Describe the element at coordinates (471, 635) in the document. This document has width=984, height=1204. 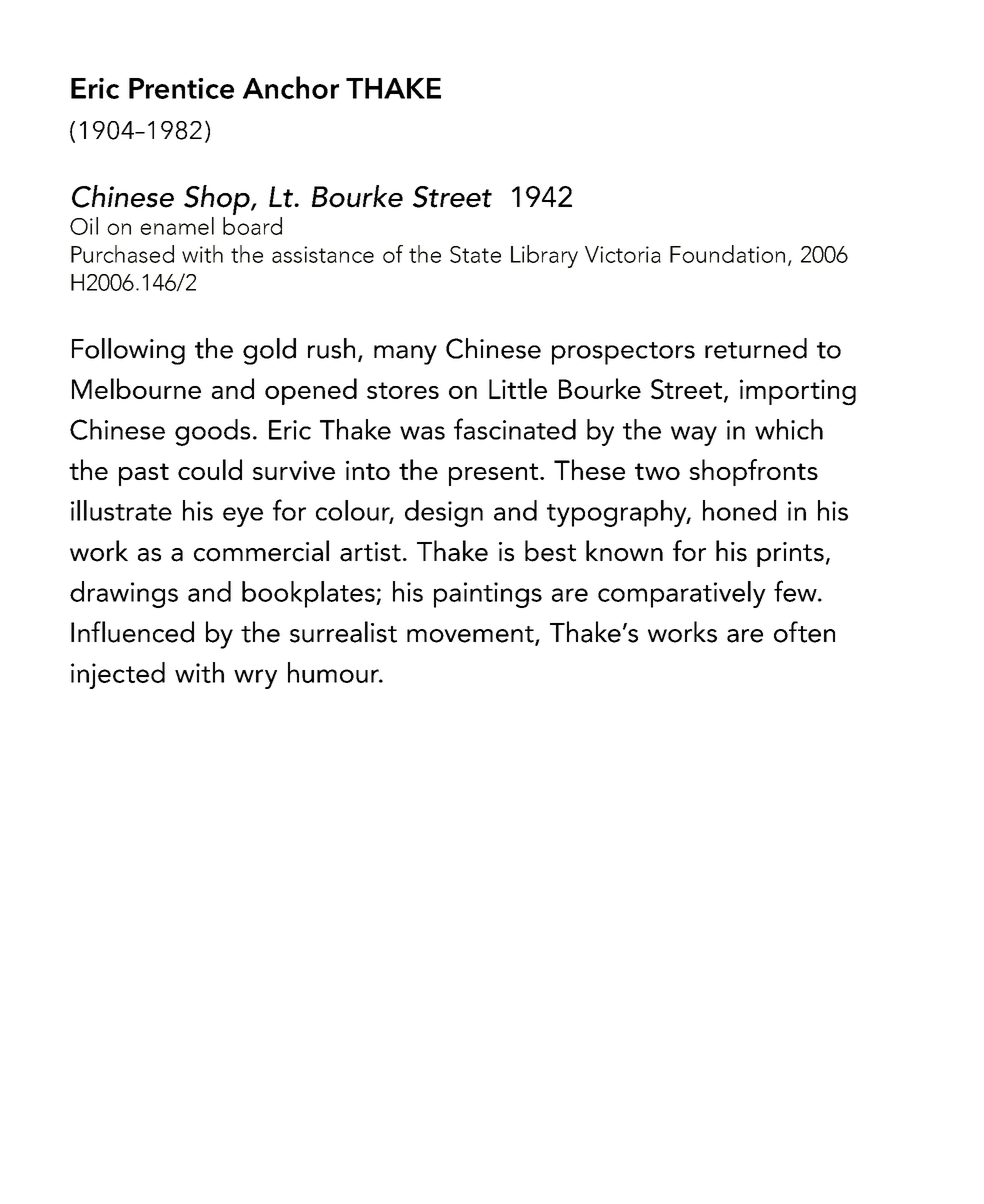
I see `movement` at that location.
